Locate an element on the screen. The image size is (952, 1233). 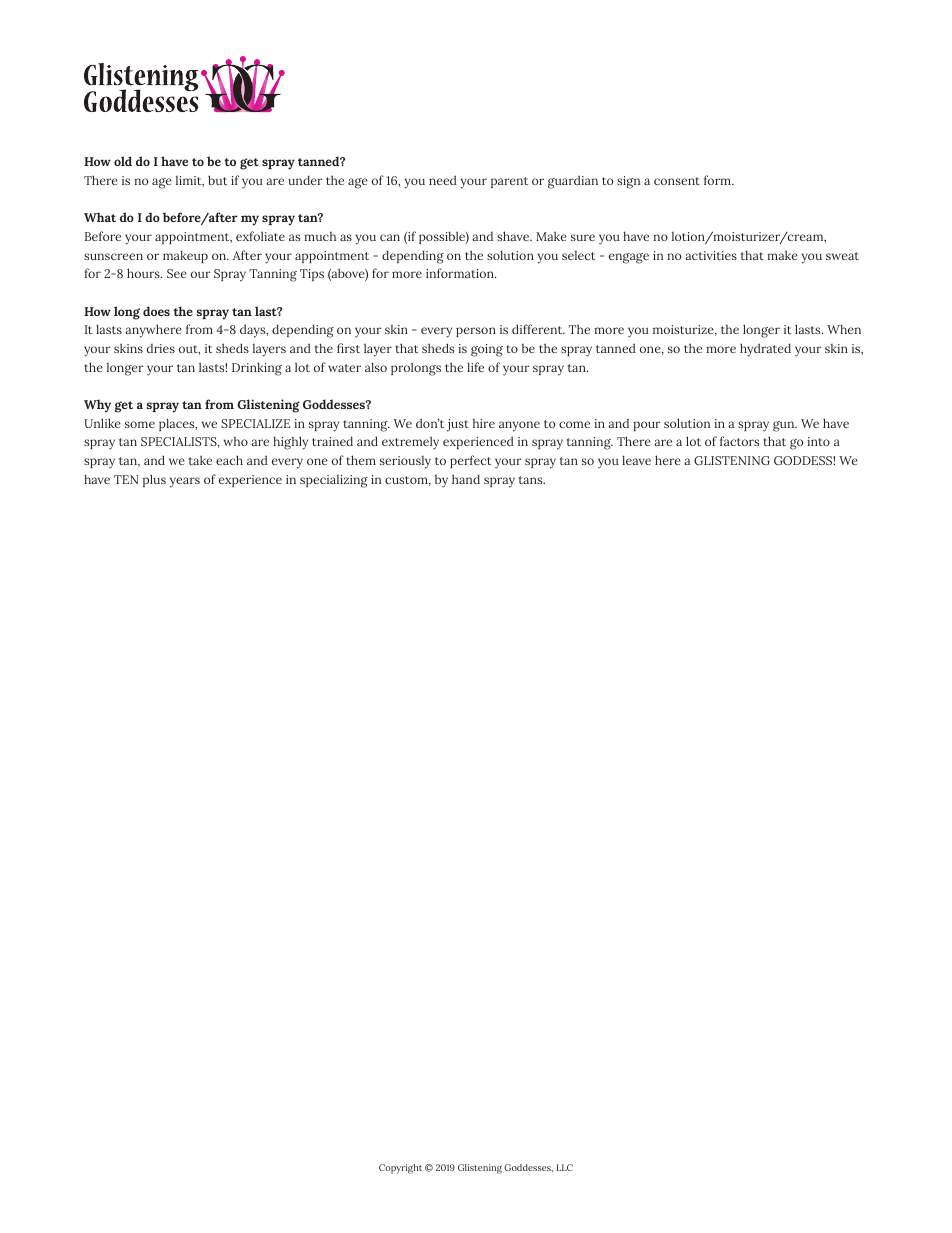
need is located at coordinates (443, 180).
